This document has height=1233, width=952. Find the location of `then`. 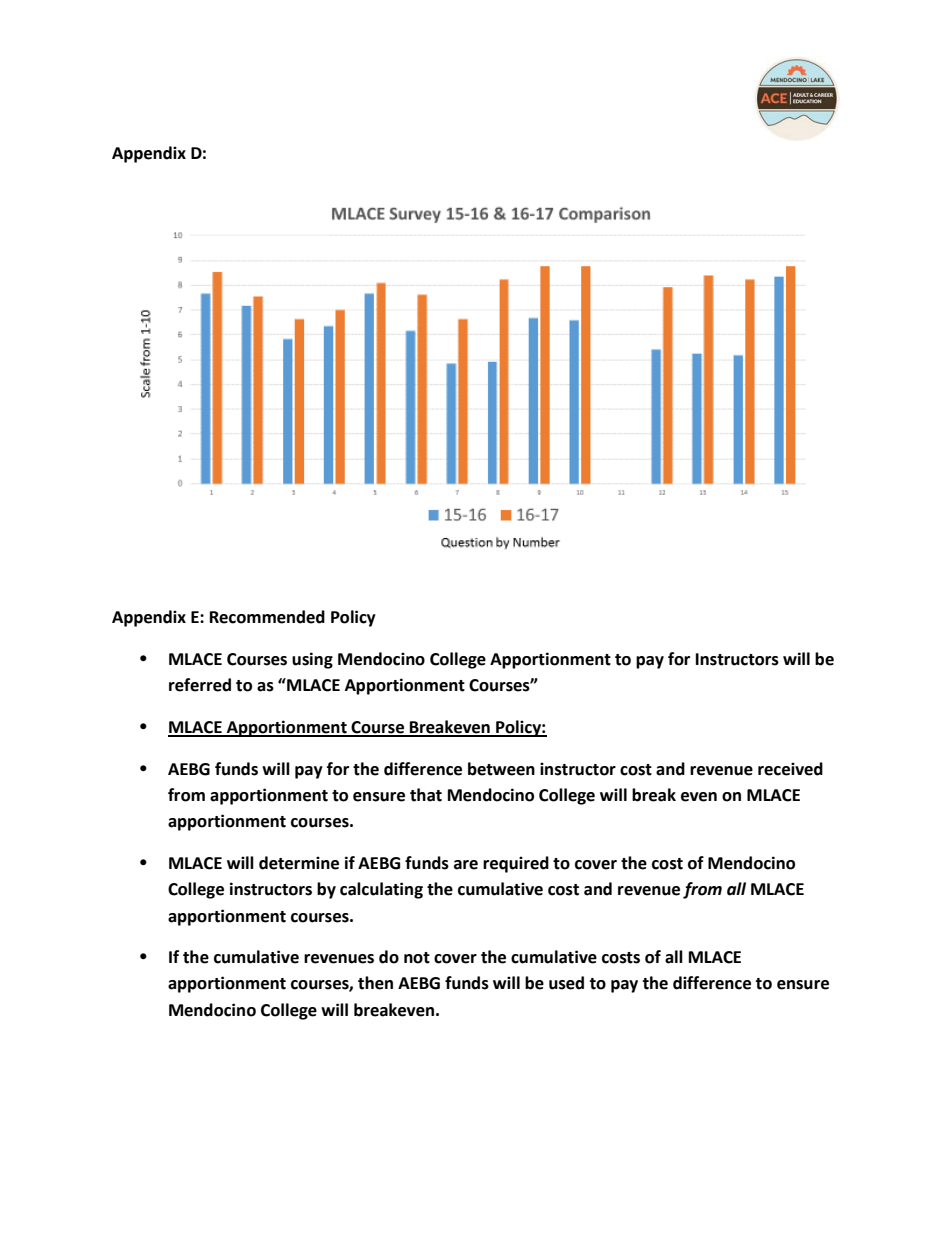

then is located at coordinates (375, 983).
